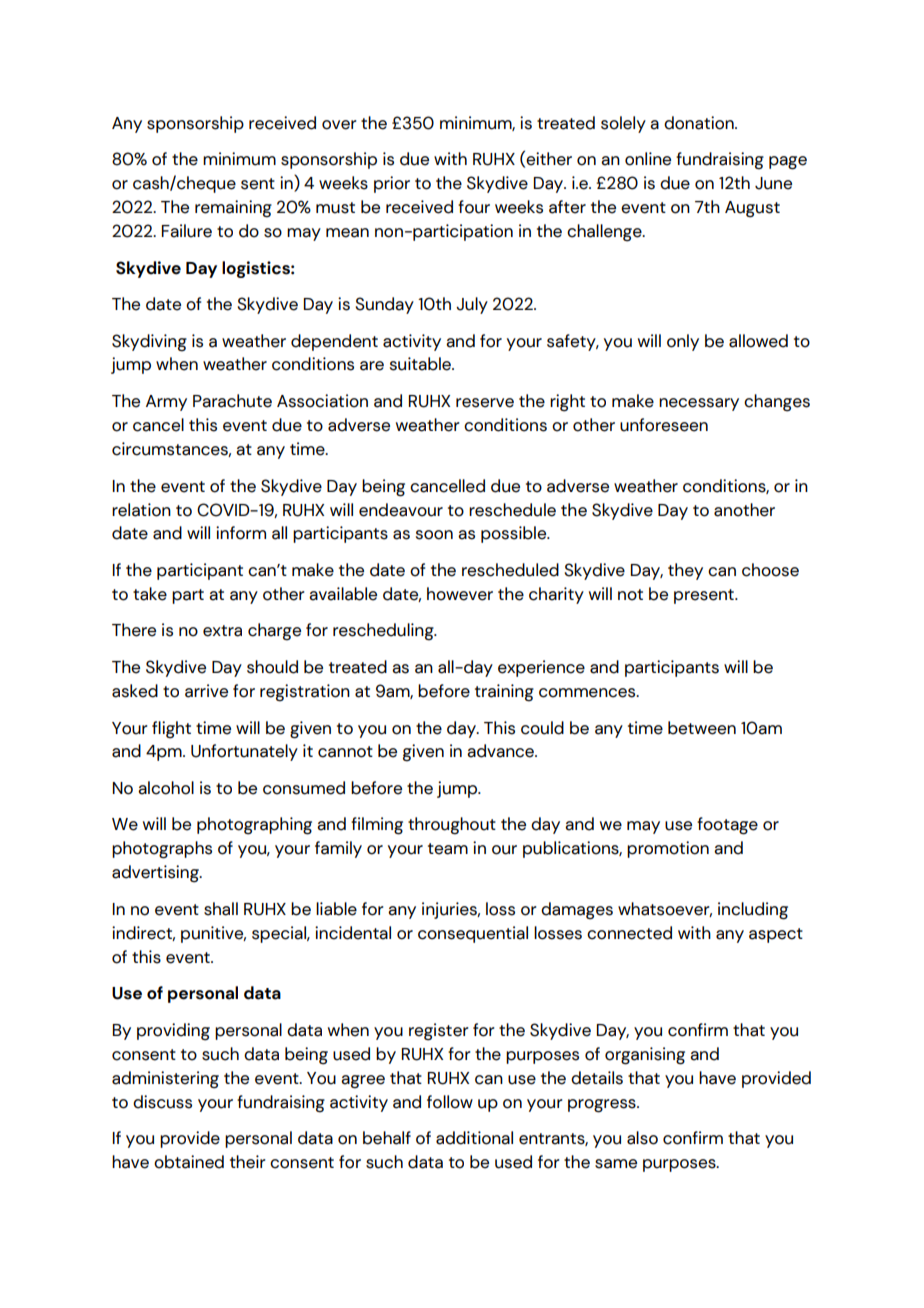 Image resolution: width=924 pixels, height=1308 pixels. What do you see at coordinates (254, 826) in the screenshot?
I see `photographing` at bounding box center [254, 826].
